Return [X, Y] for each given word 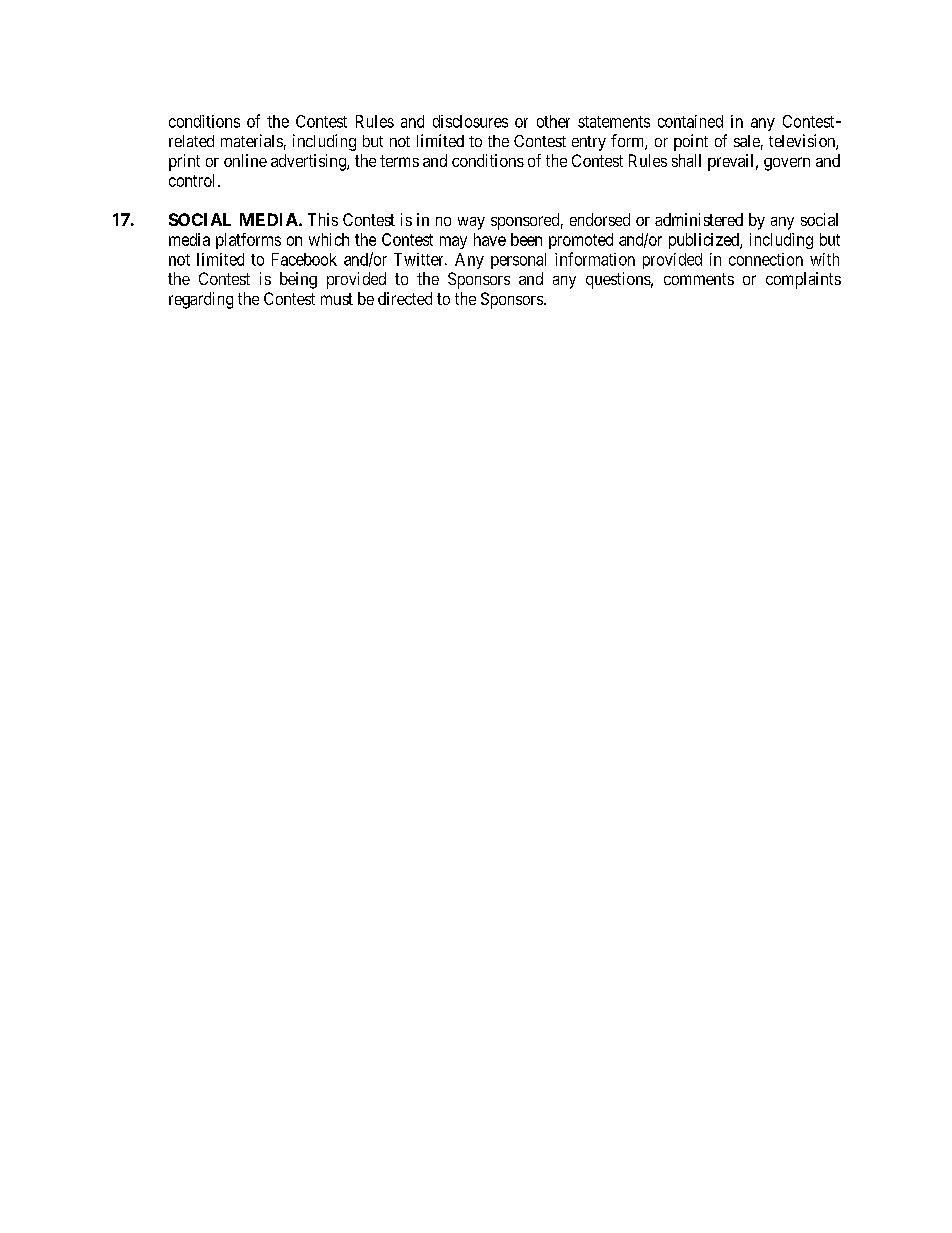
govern [787, 164]
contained [690, 121]
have [490, 239]
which [329, 239]
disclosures [470, 121]
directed [405, 298]
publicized [705, 241]
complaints [803, 280]
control [194, 180]
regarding [201, 300]
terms [399, 161]
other [553, 121]
